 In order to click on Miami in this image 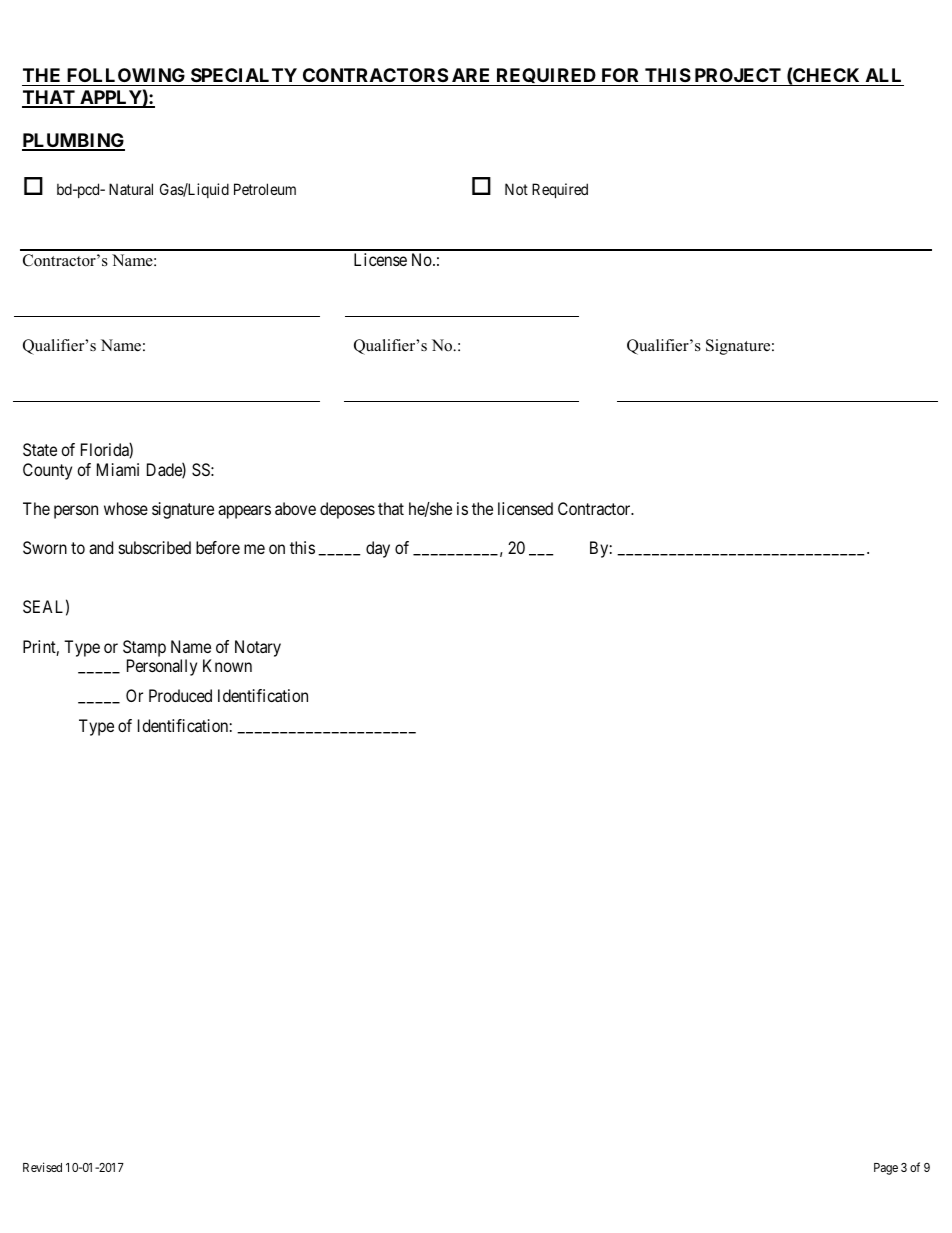, I will do `click(118, 469)`.
